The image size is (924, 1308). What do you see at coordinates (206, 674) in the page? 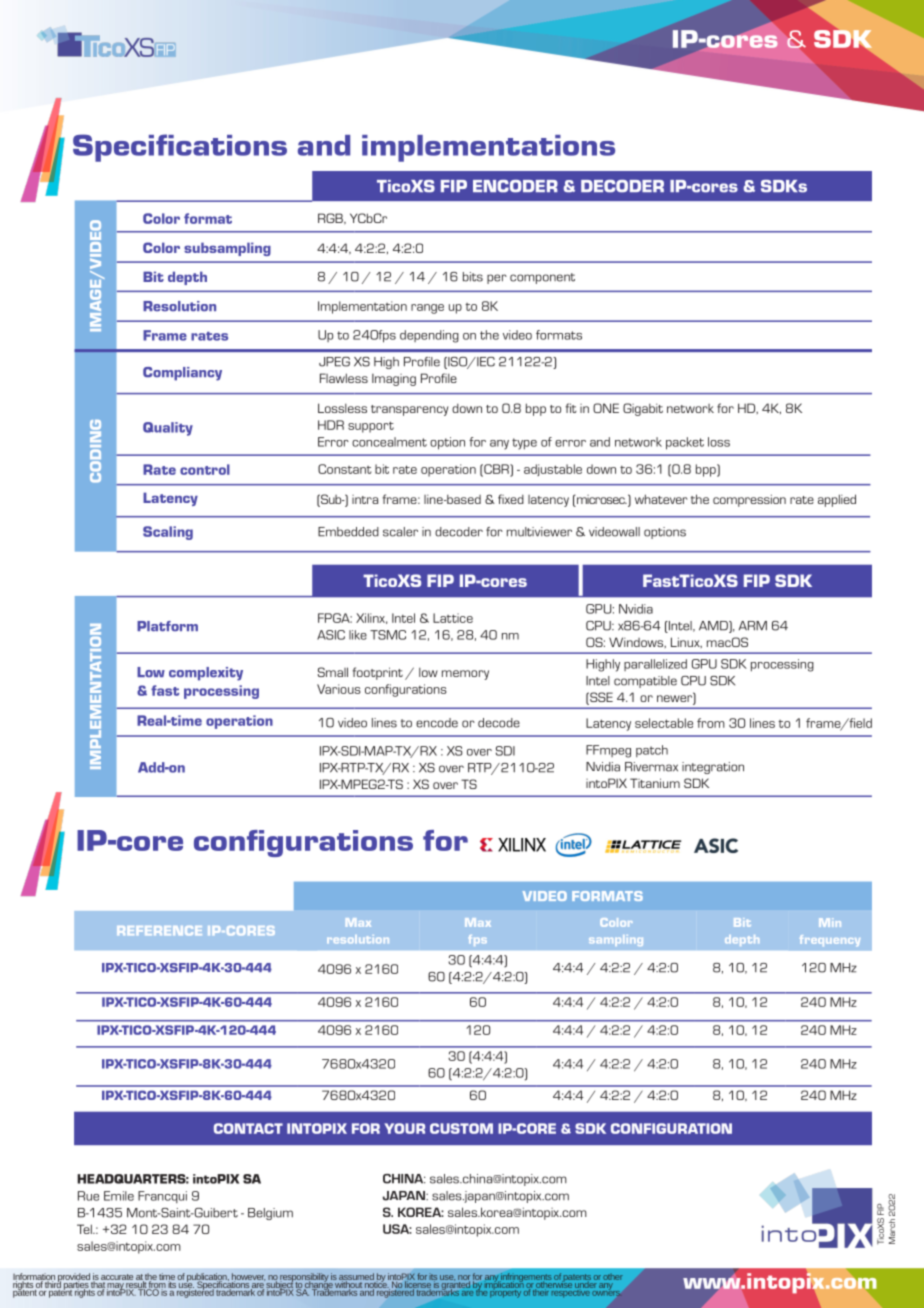
I see `complexity` at bounding box center [206, 674].
